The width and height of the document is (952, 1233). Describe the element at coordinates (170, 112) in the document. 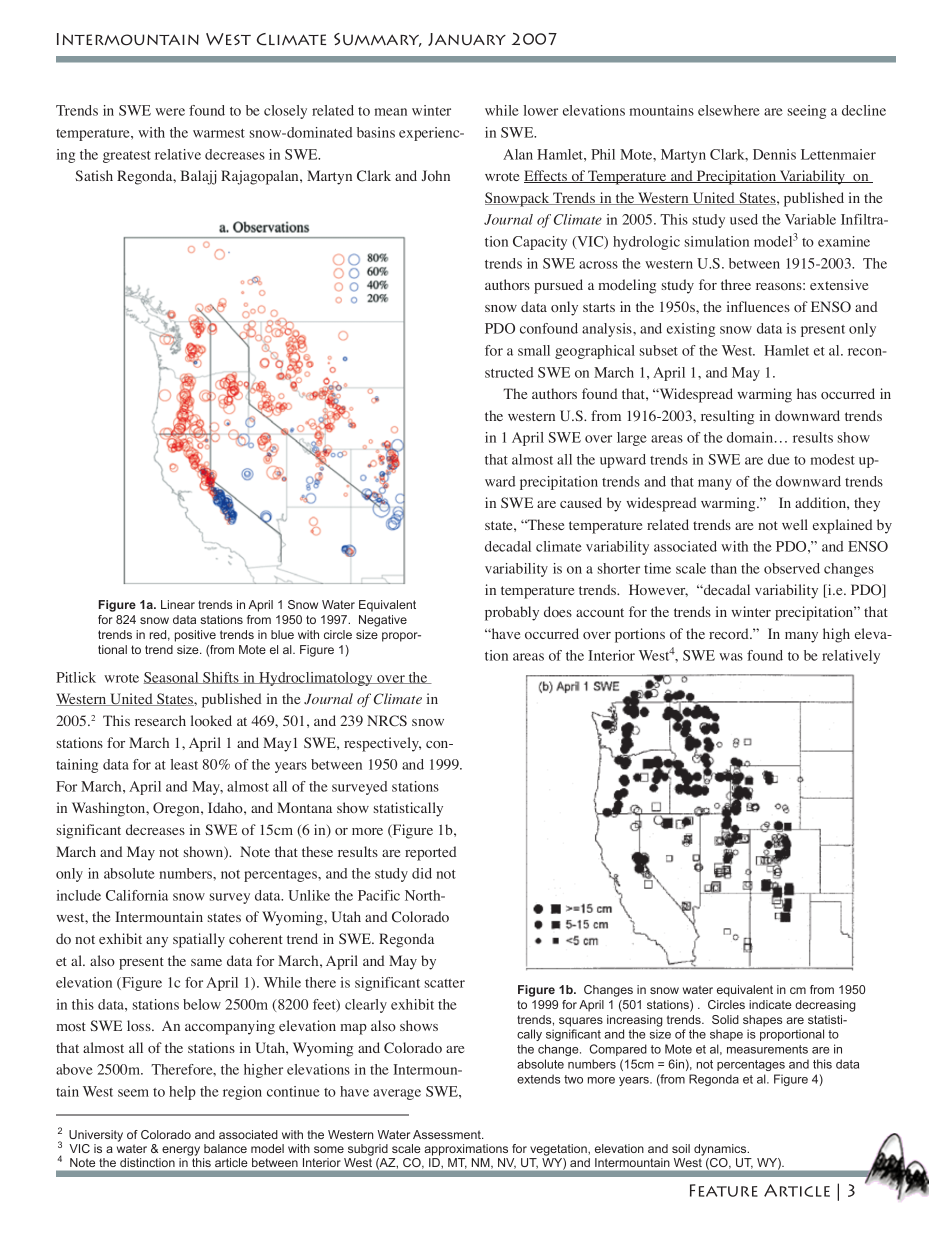

I see `were` at that location.
